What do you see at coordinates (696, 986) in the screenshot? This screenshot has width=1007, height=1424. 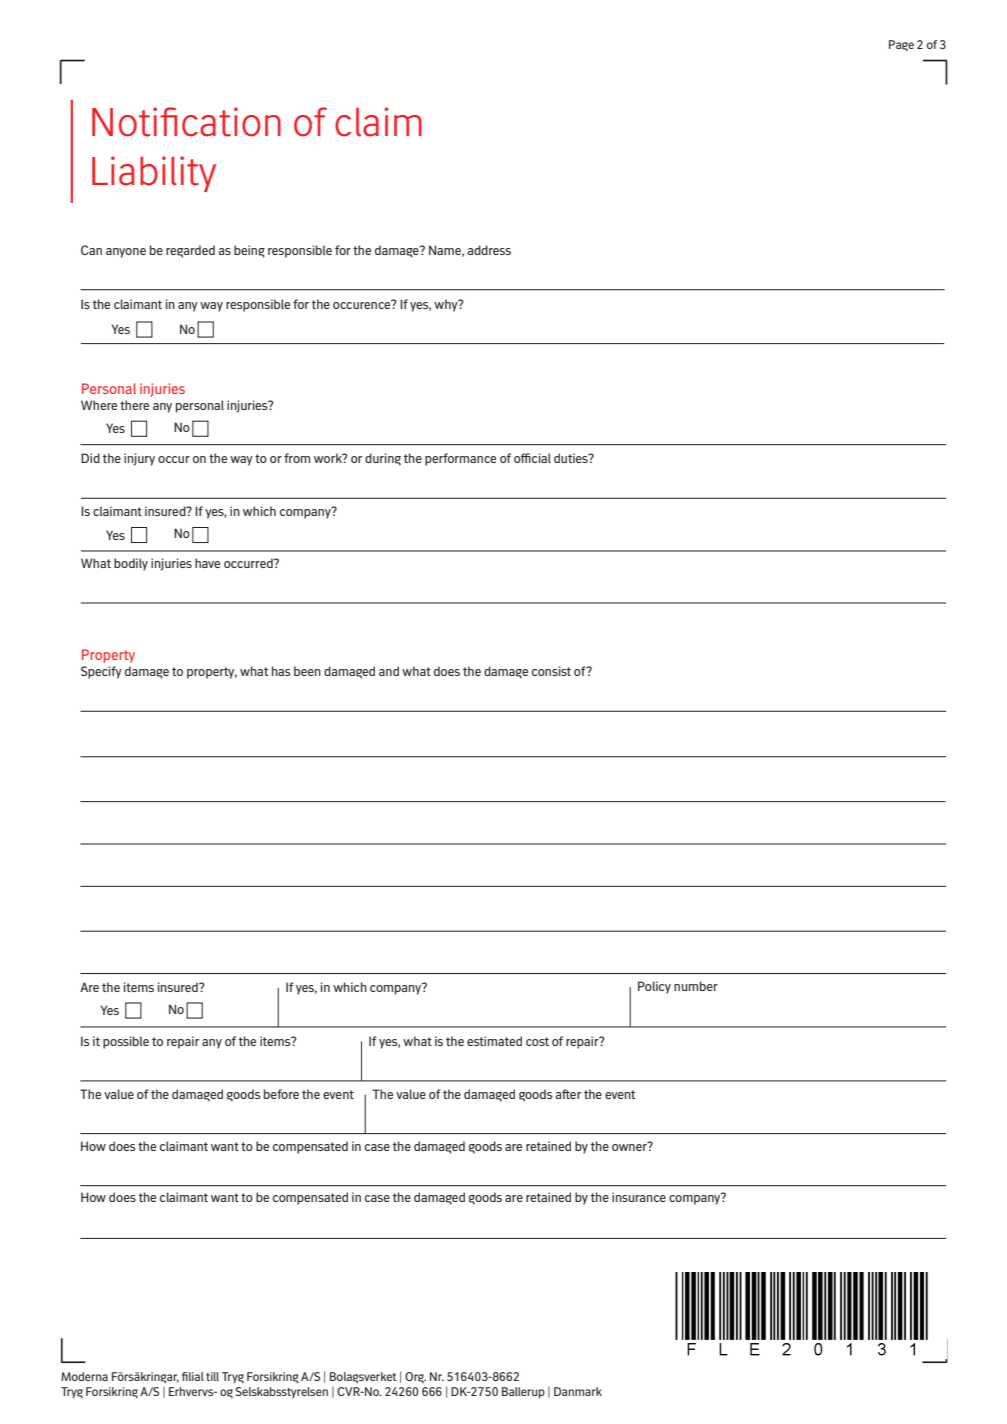 I see `number` at bounding box center [696, 986].
